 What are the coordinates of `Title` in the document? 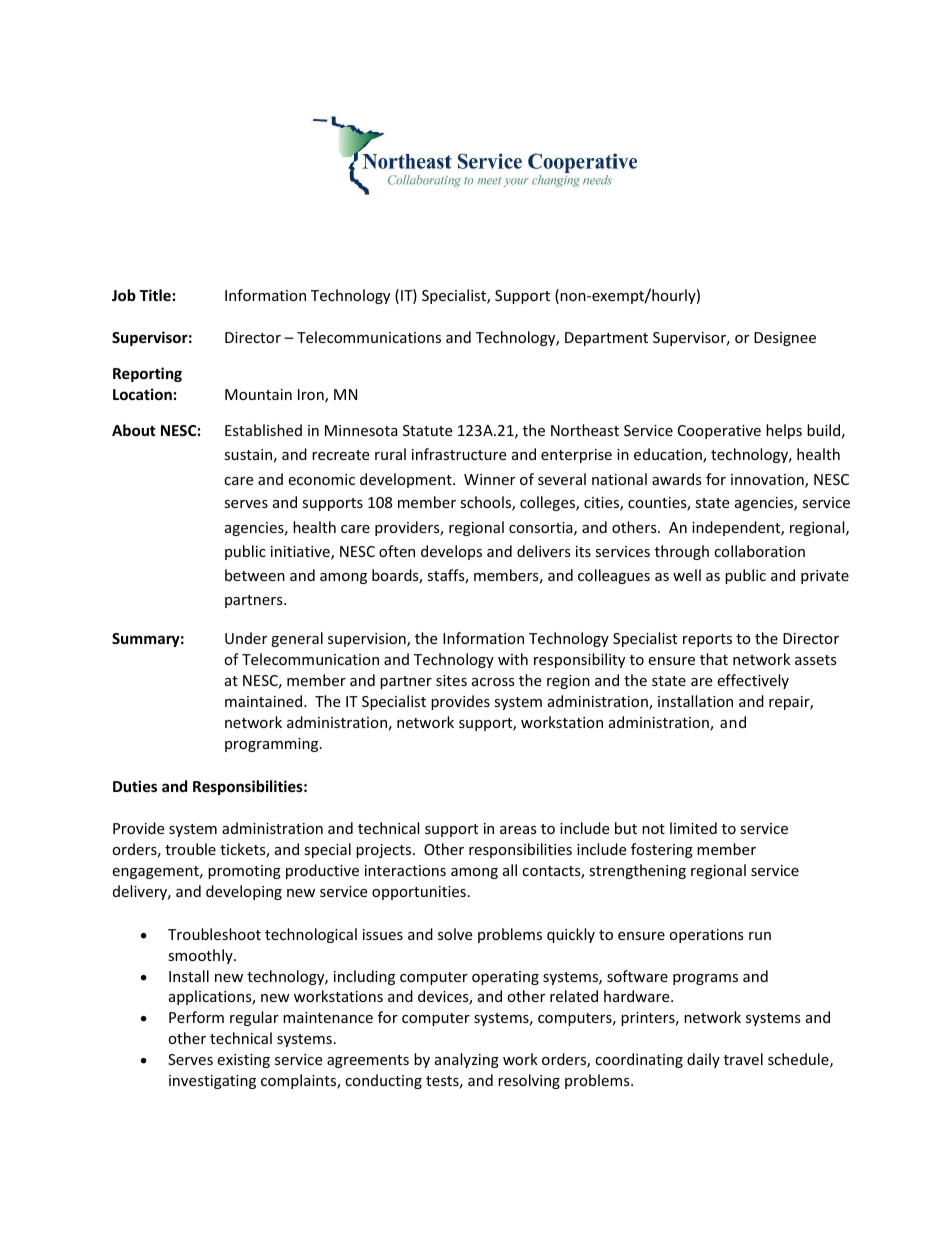 It's located at (155, 295).
